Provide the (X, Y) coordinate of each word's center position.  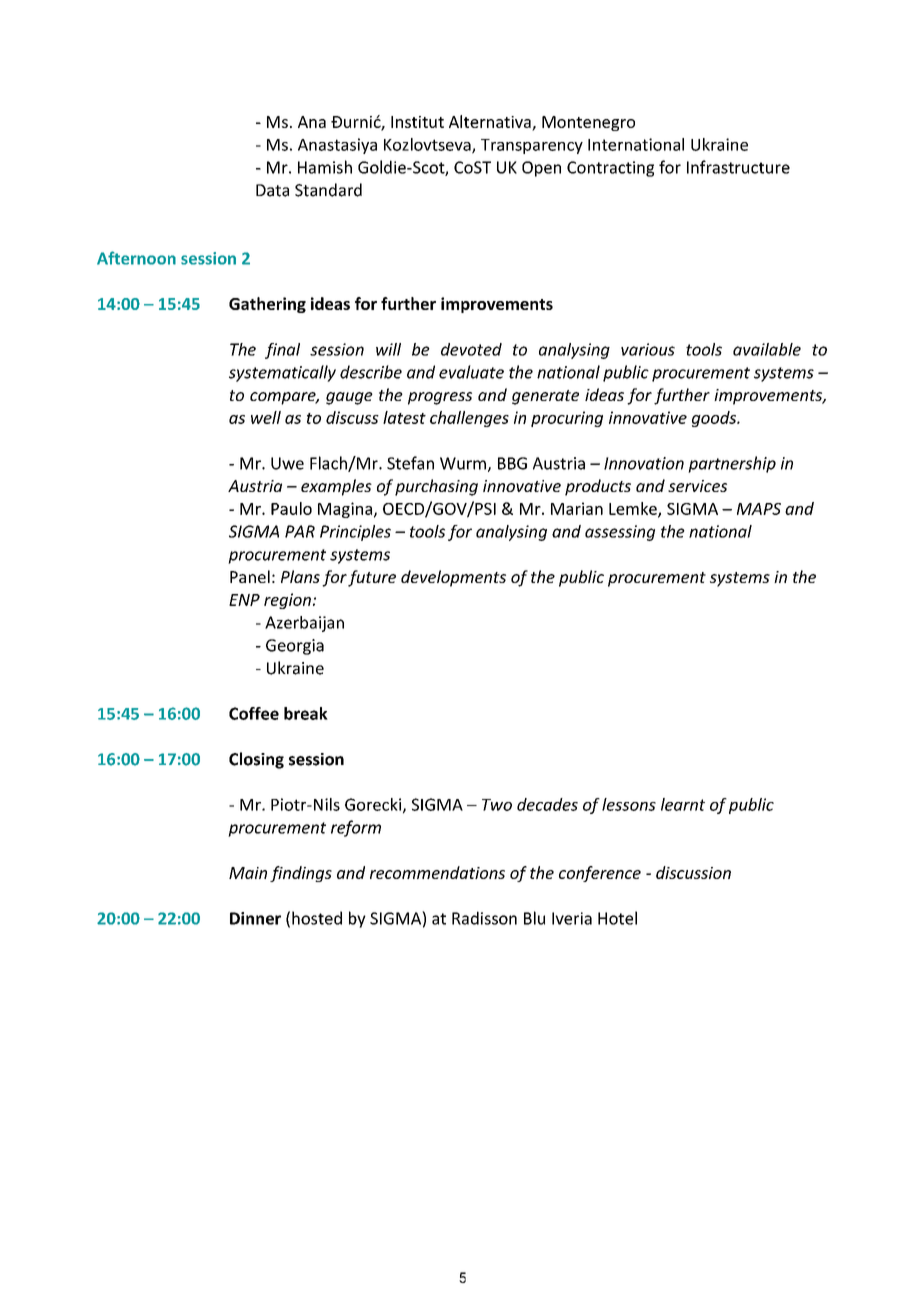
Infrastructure (738, 167)
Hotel (617, 918)
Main (248, 873)
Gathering (267, 305)
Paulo (291, 508)
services (697, 486)
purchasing (436, 487)
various (648, 349)
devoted (471, 349)
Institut (417, 122)
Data (272, 190)
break (306, 713)
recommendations (437, 872)
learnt (683, 804)
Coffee (254, 713)
